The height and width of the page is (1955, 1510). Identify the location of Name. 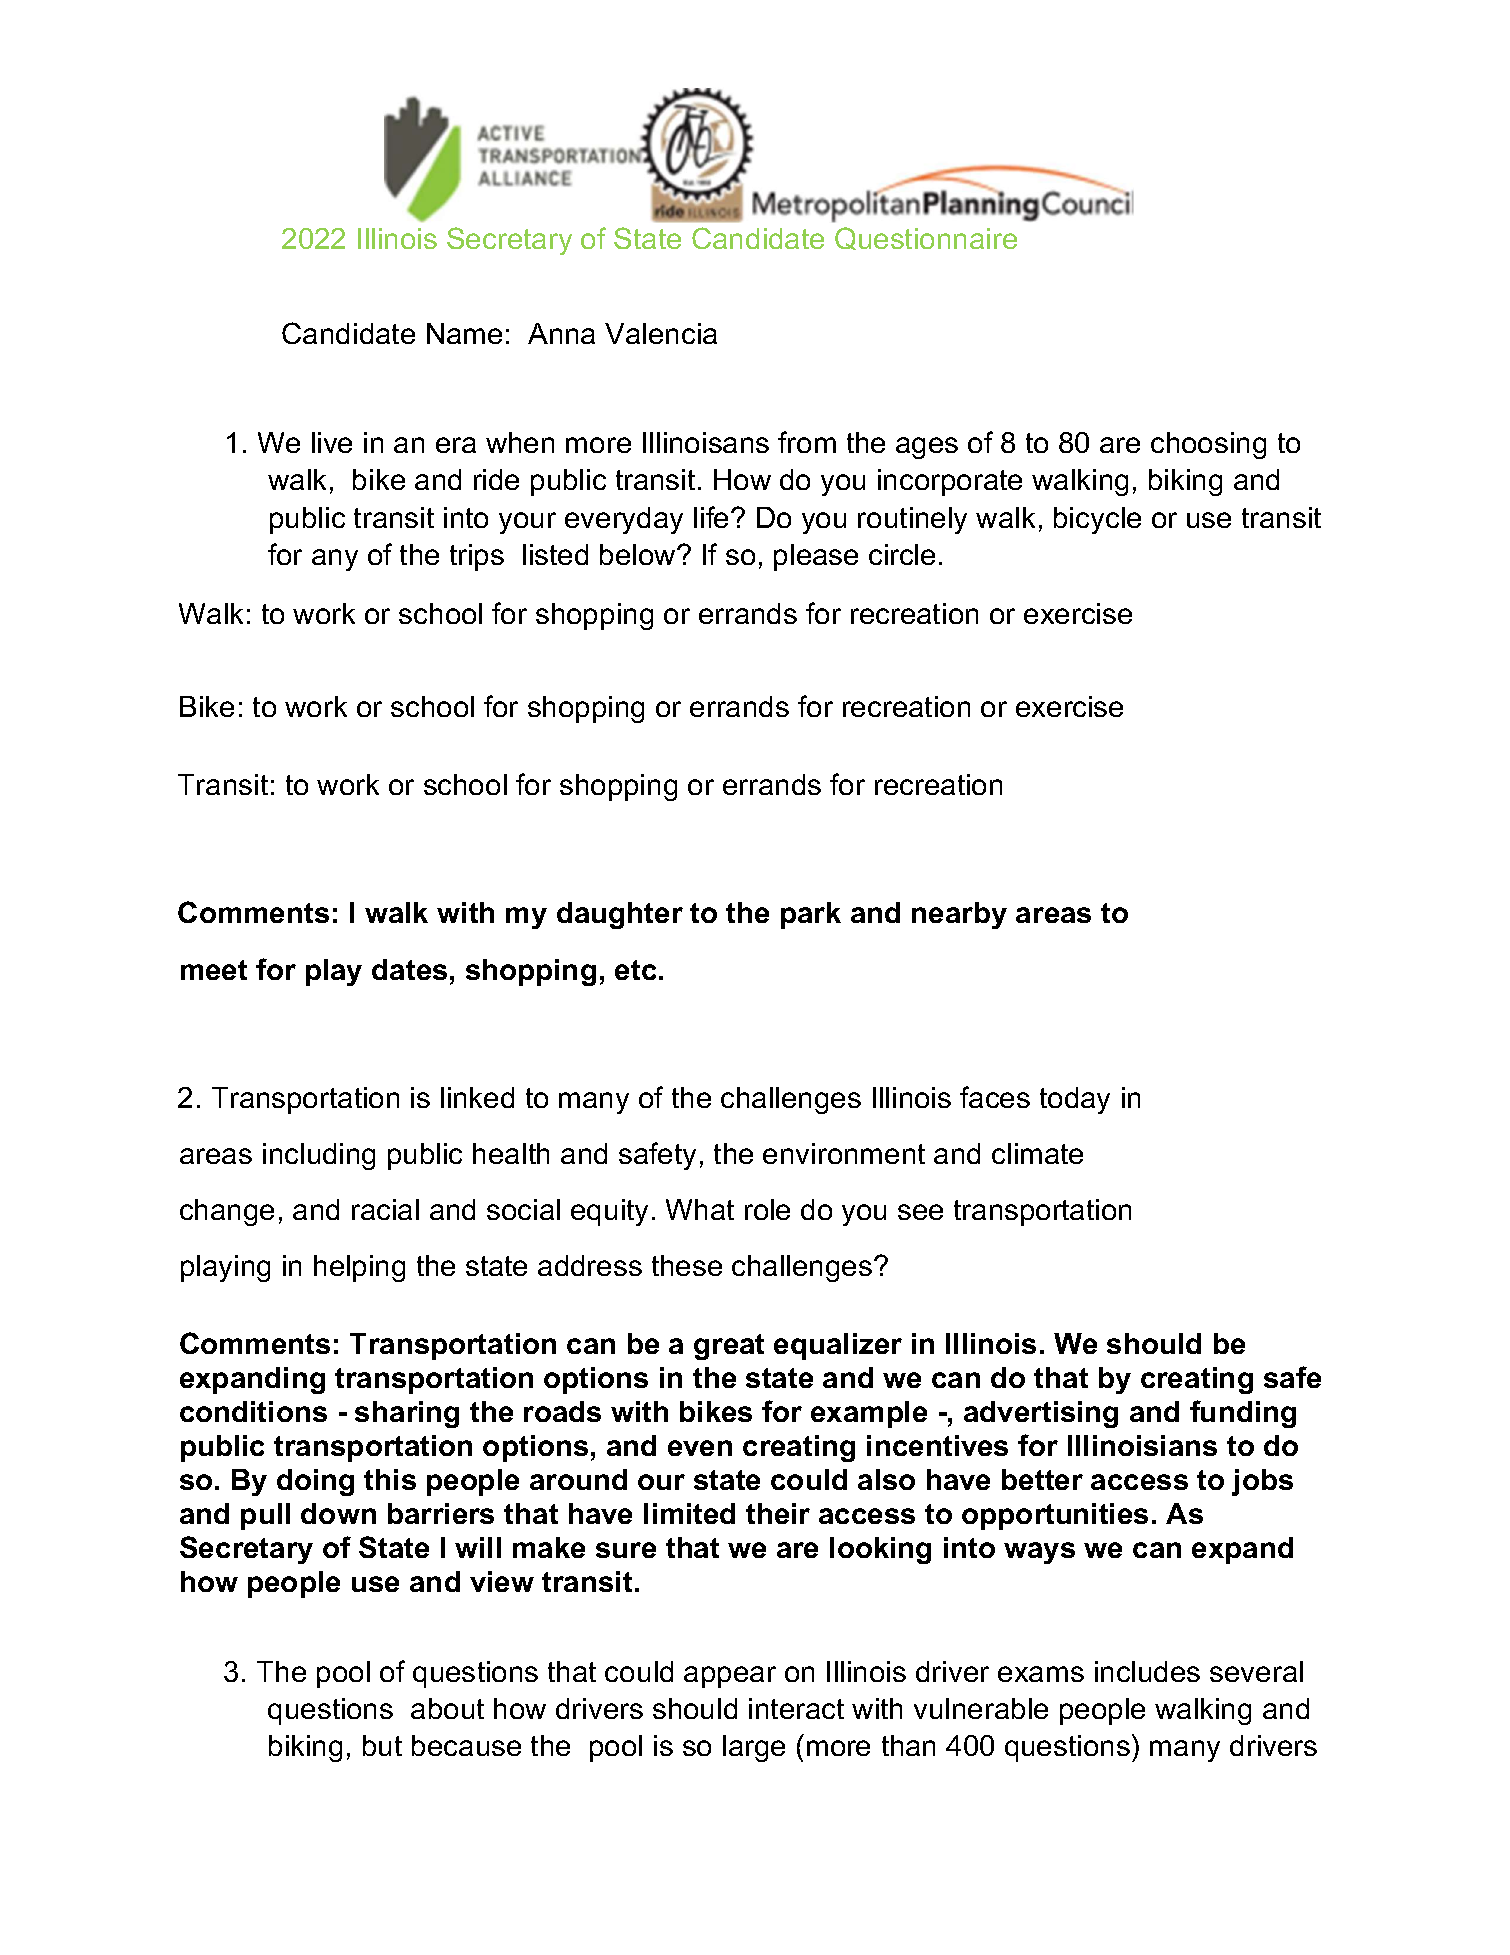
(464, 333).
